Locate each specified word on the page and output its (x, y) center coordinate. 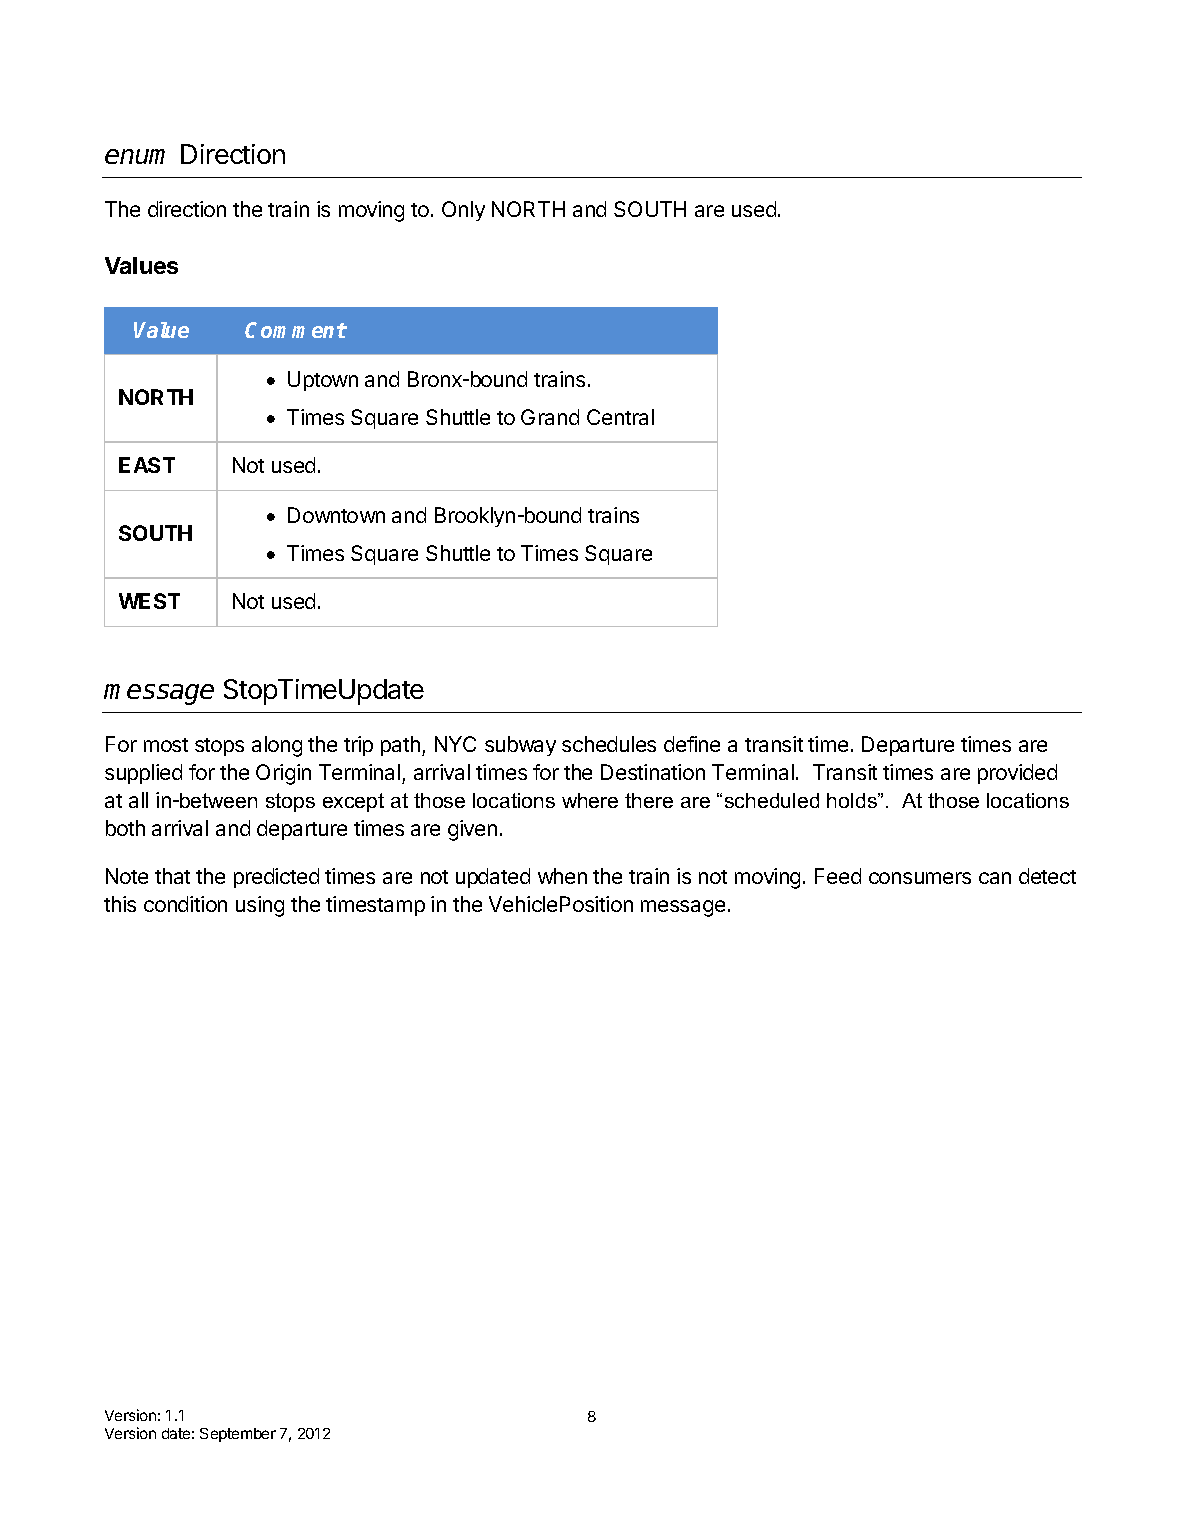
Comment (296, 330)
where (590, 800)
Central (620, 417)
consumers (920, 878)
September (238, 1435)
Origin (283, 774)
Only (463, 211)
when (562, 876)
